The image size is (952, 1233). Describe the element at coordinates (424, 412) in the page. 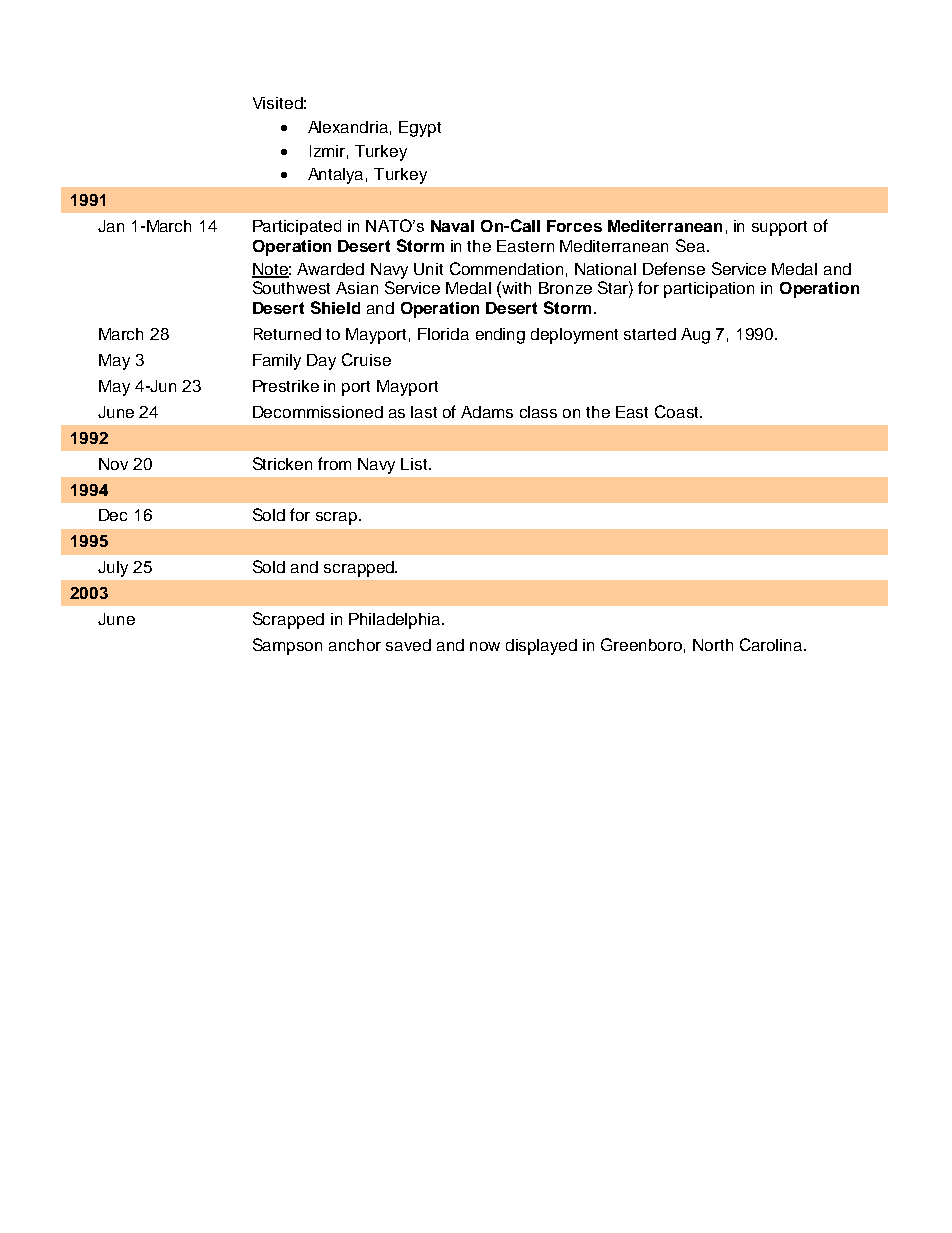

I see `last` at that location.
